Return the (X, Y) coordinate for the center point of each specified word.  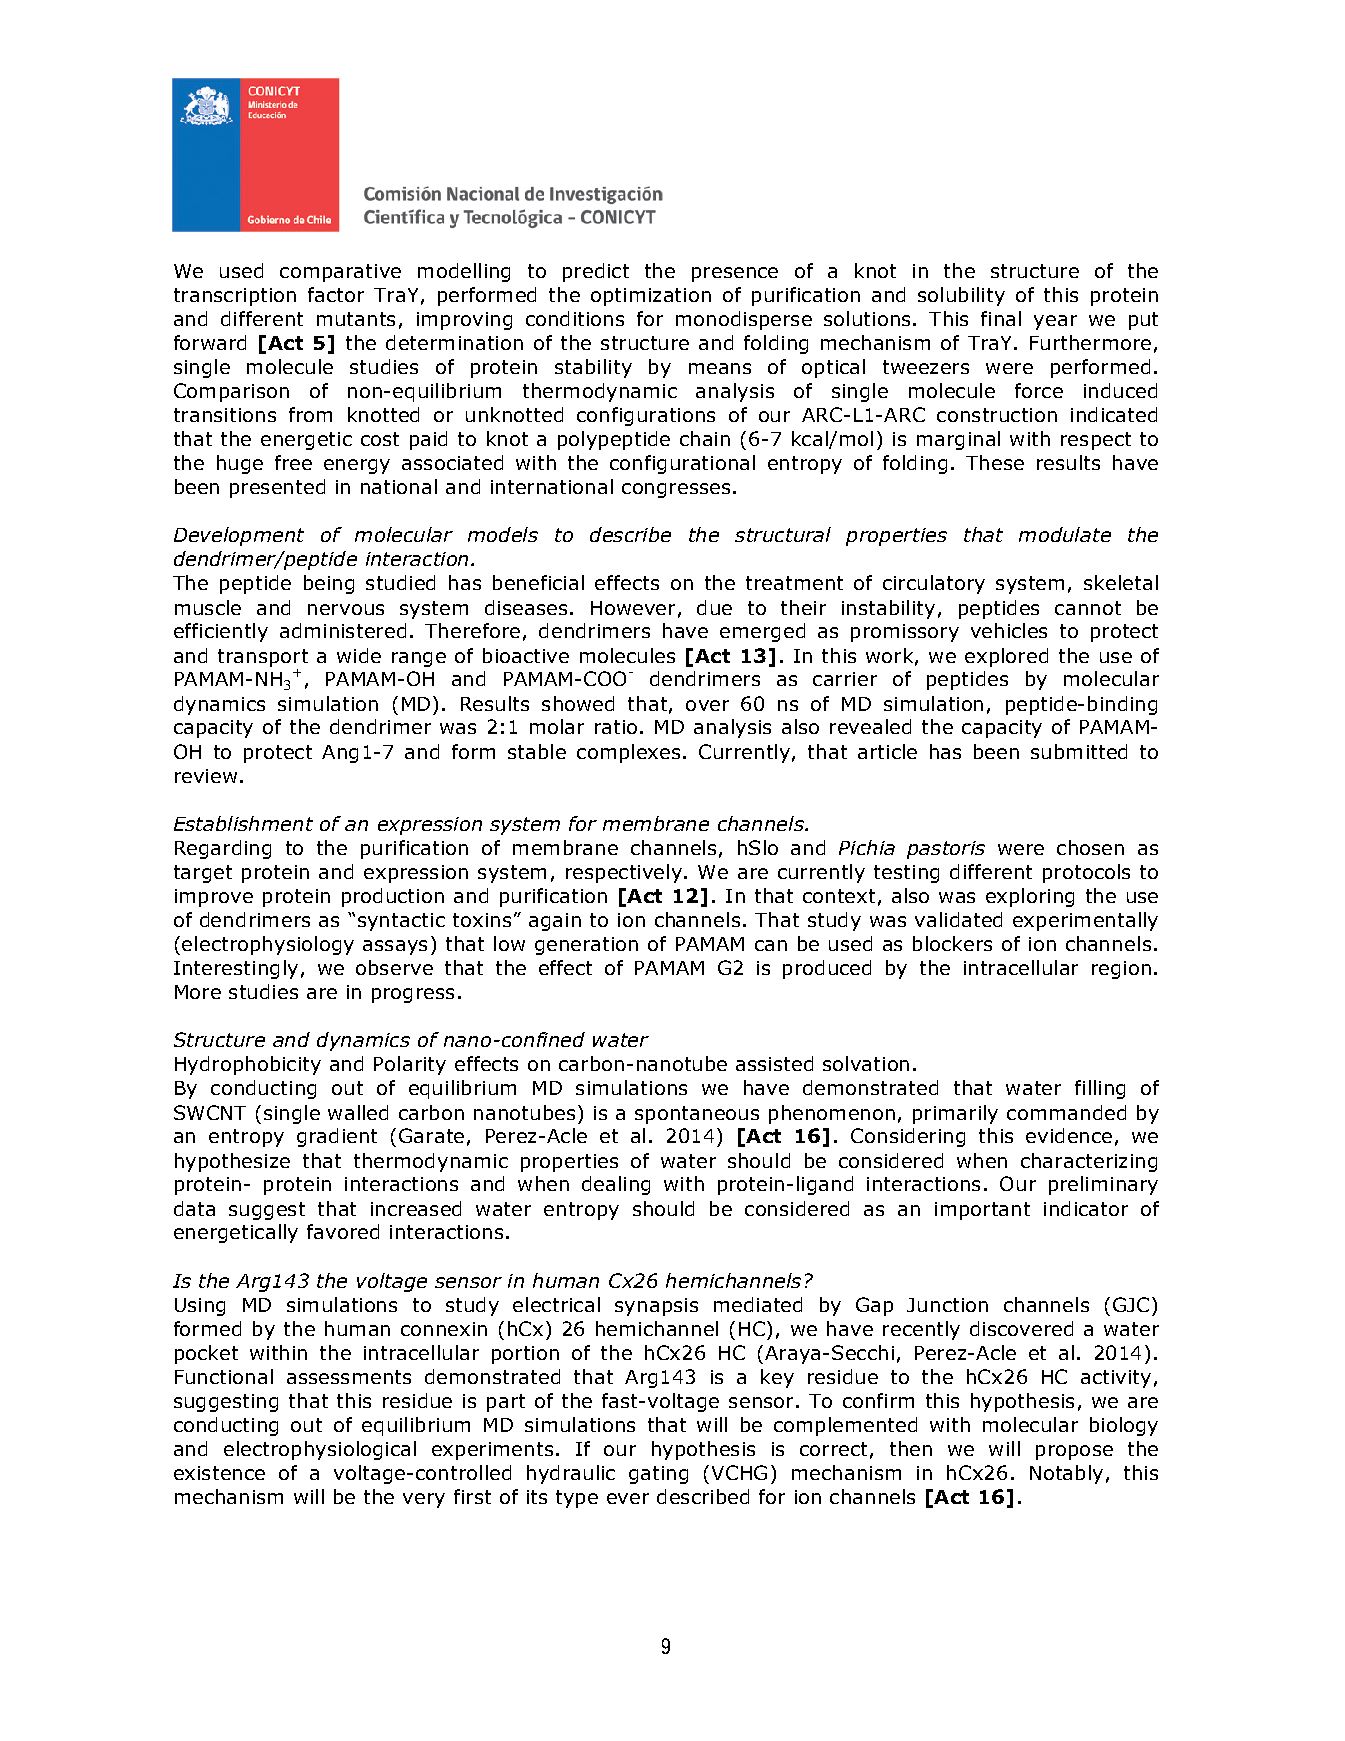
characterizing (1089, 1162)
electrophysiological (320, 1450)
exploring (1030, 897)
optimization (651, 297)
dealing (616, 1185)
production (393, 897)
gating (658, 1475)
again (555, 922)
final (1001, 318)
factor (336, 294)
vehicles (1009, 630)
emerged (762, 632)
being (329, 584)
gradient (337, 1137)
